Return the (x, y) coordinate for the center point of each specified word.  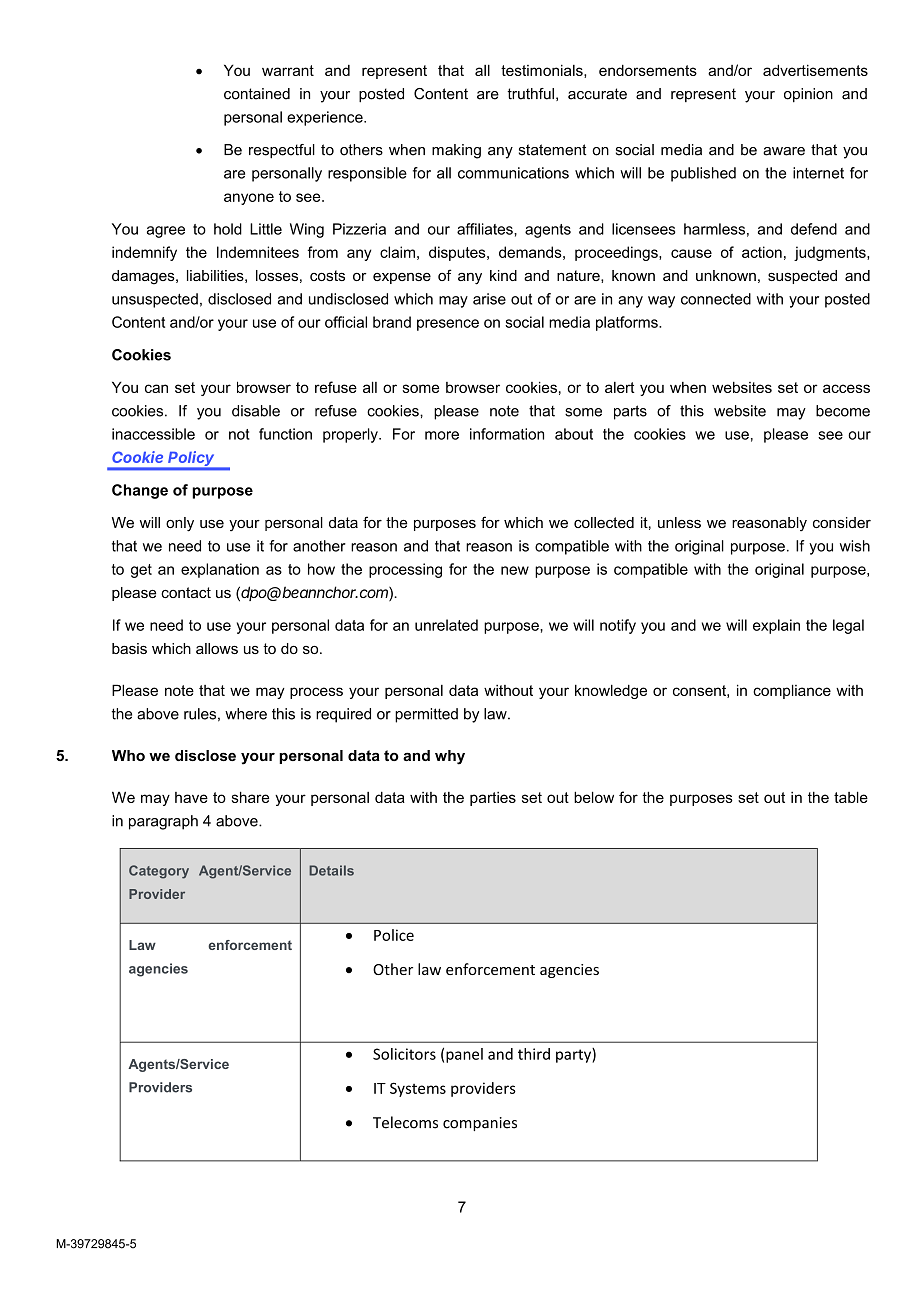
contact (186, 592)
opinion (808, 95)
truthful (530, 94)
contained (257, 94)
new (515, 570)
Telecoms (405, 1122)
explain (776, 626)
